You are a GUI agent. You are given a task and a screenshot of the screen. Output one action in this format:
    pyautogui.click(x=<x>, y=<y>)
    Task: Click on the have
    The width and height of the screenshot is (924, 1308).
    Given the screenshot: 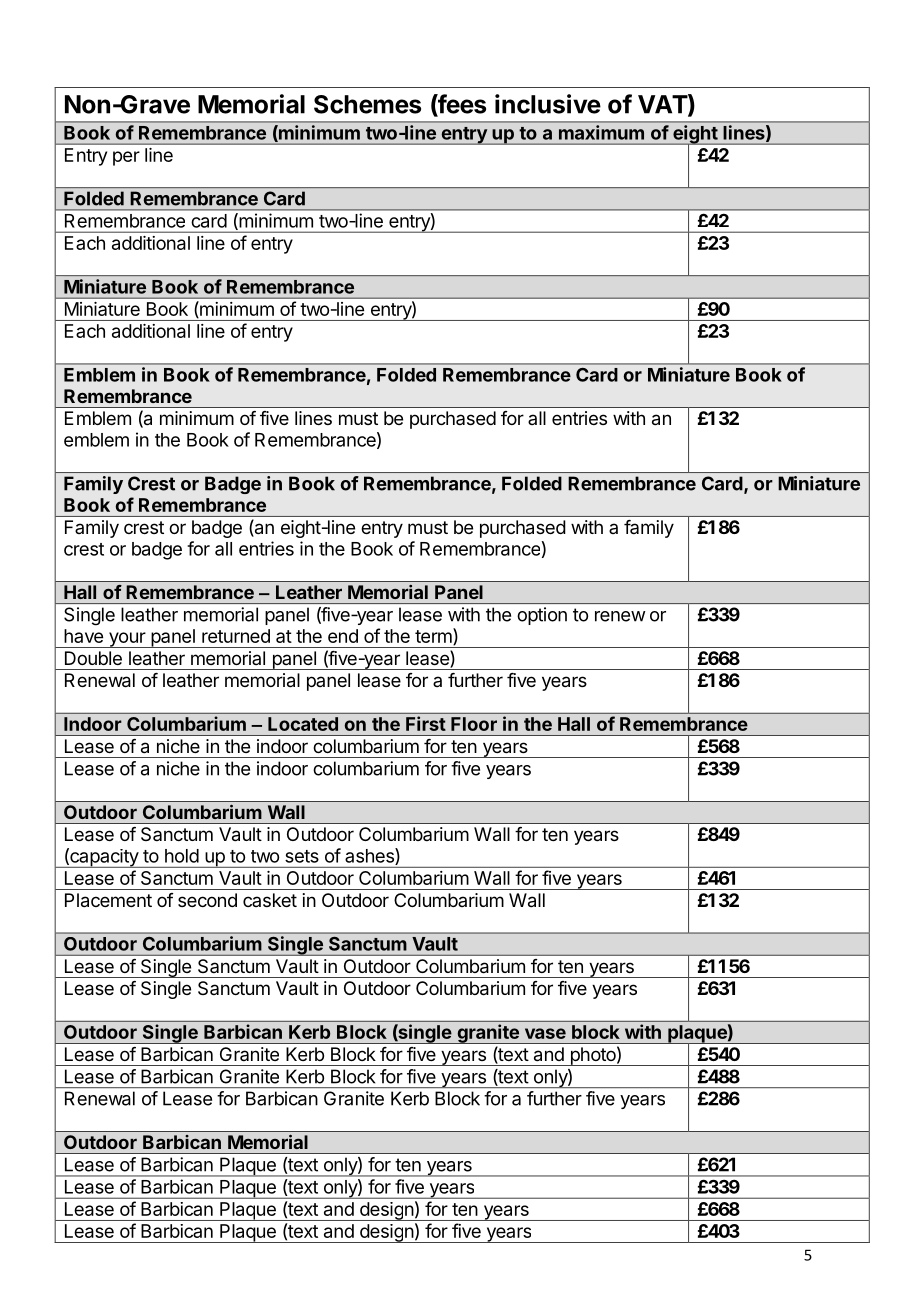 What is the action you would take?
    pyautogui.click(x=83, y=636)
